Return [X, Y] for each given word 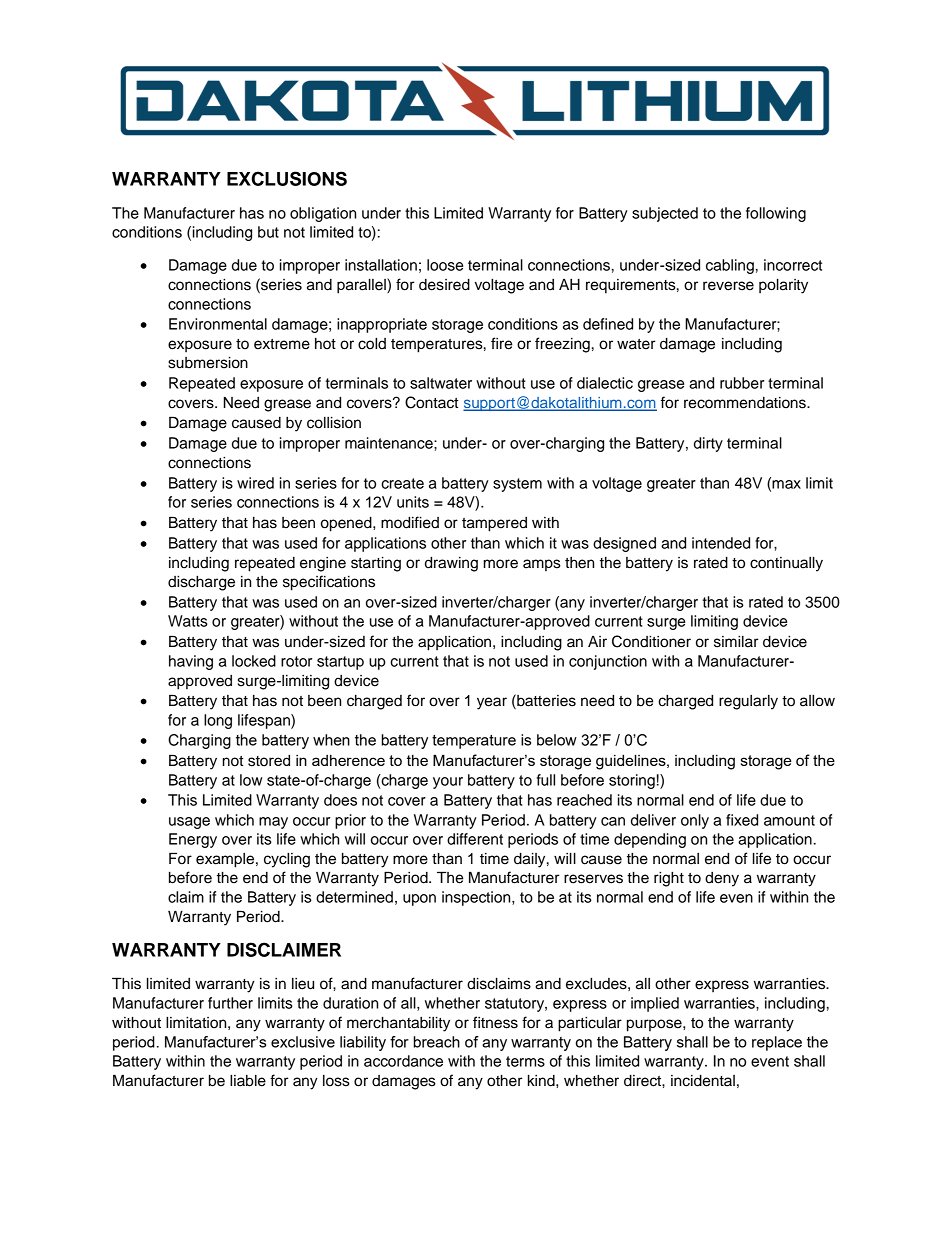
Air [597, 641]
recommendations [746, 403]
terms [525, 1061]
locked [254, 661]
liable [248, 1081]
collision [334, 422]
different [475, 839]
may [273, 823]
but [268, 232]
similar [736, 642]
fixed [742, 820]
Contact [431, 402]
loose [445, 265]
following [776, 214]
